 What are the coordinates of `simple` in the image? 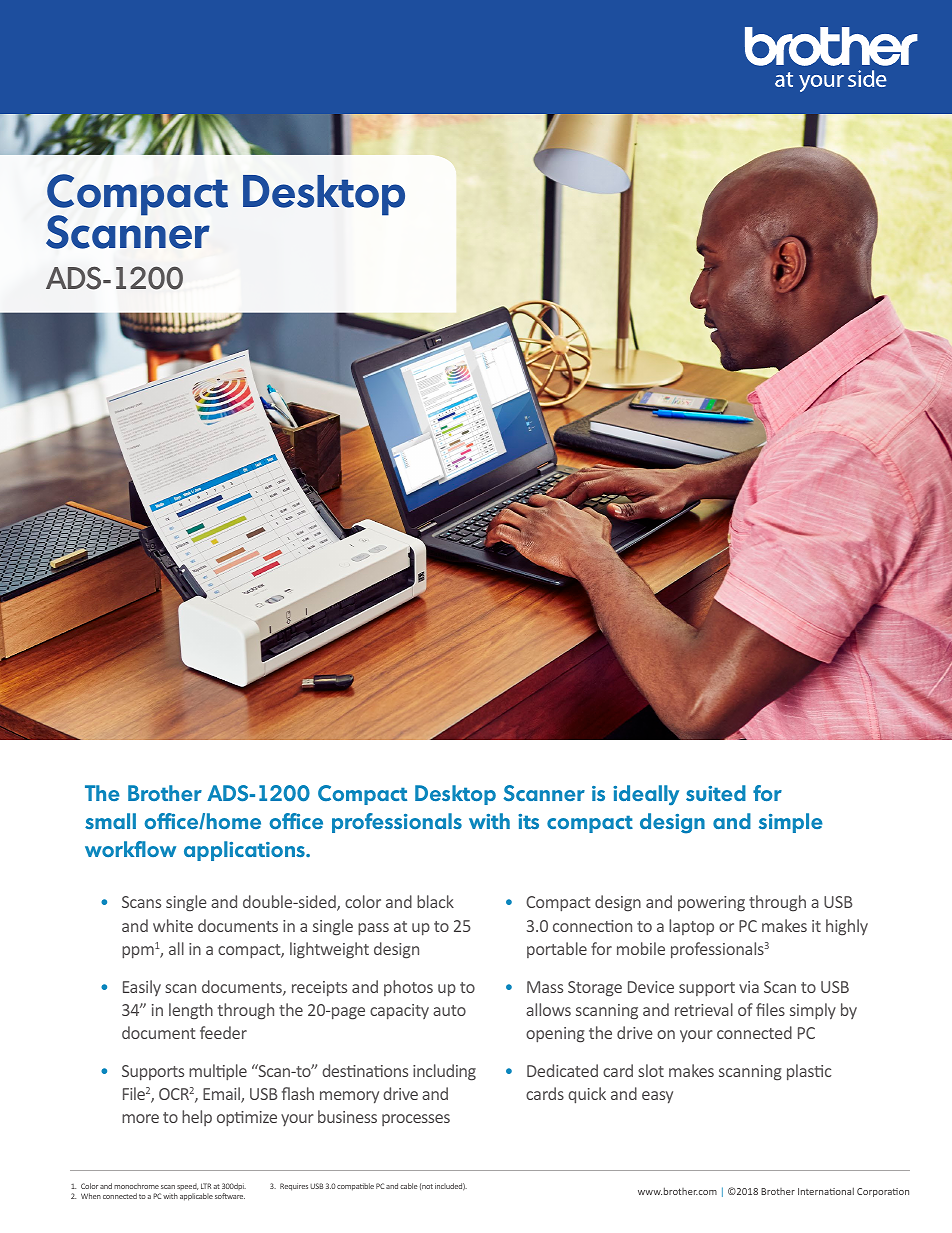 It's located at (791, 823).
